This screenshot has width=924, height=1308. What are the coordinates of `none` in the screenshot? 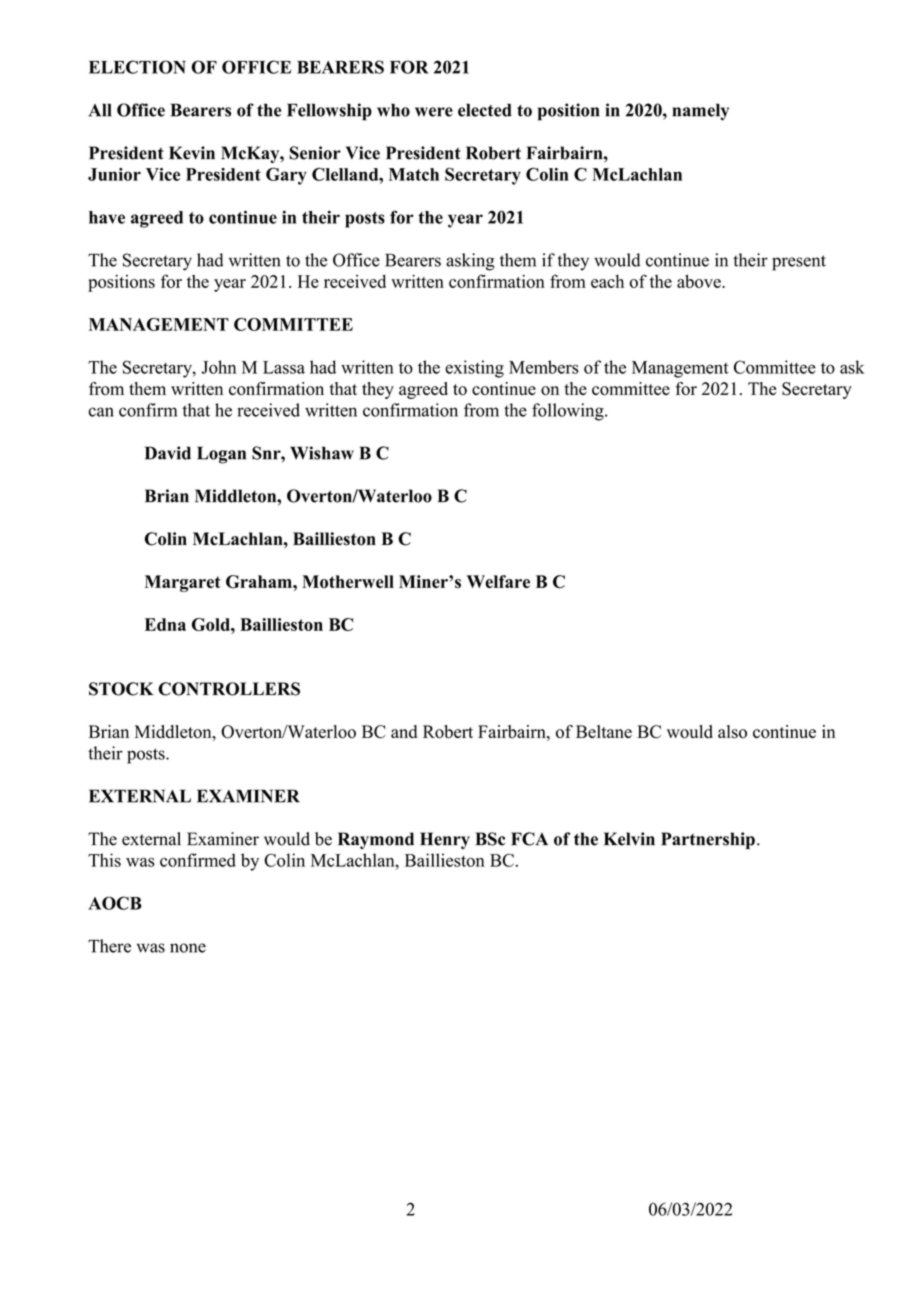 It's located at (188, 948).
